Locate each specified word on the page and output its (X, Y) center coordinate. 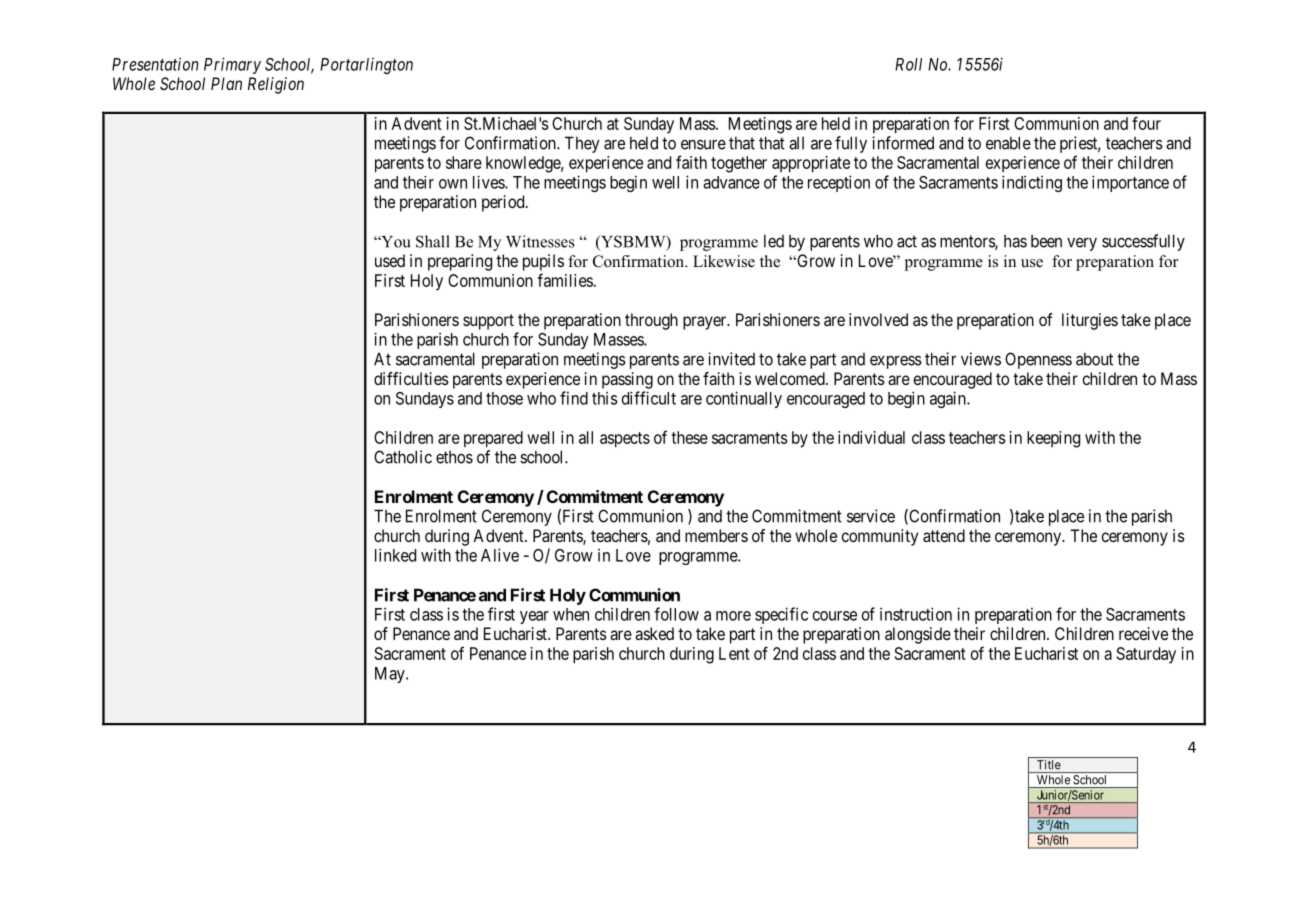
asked (654, 633)
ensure (703, 144)
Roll (908, 64)
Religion (276, 85)
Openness (1038, 360)
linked (395, 555)
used (390, 260)
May (391, 675)
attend (944, 535)
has (1015, 241)
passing (627, 380)
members (716, 535)
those (504, 398)
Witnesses (540, 241)
